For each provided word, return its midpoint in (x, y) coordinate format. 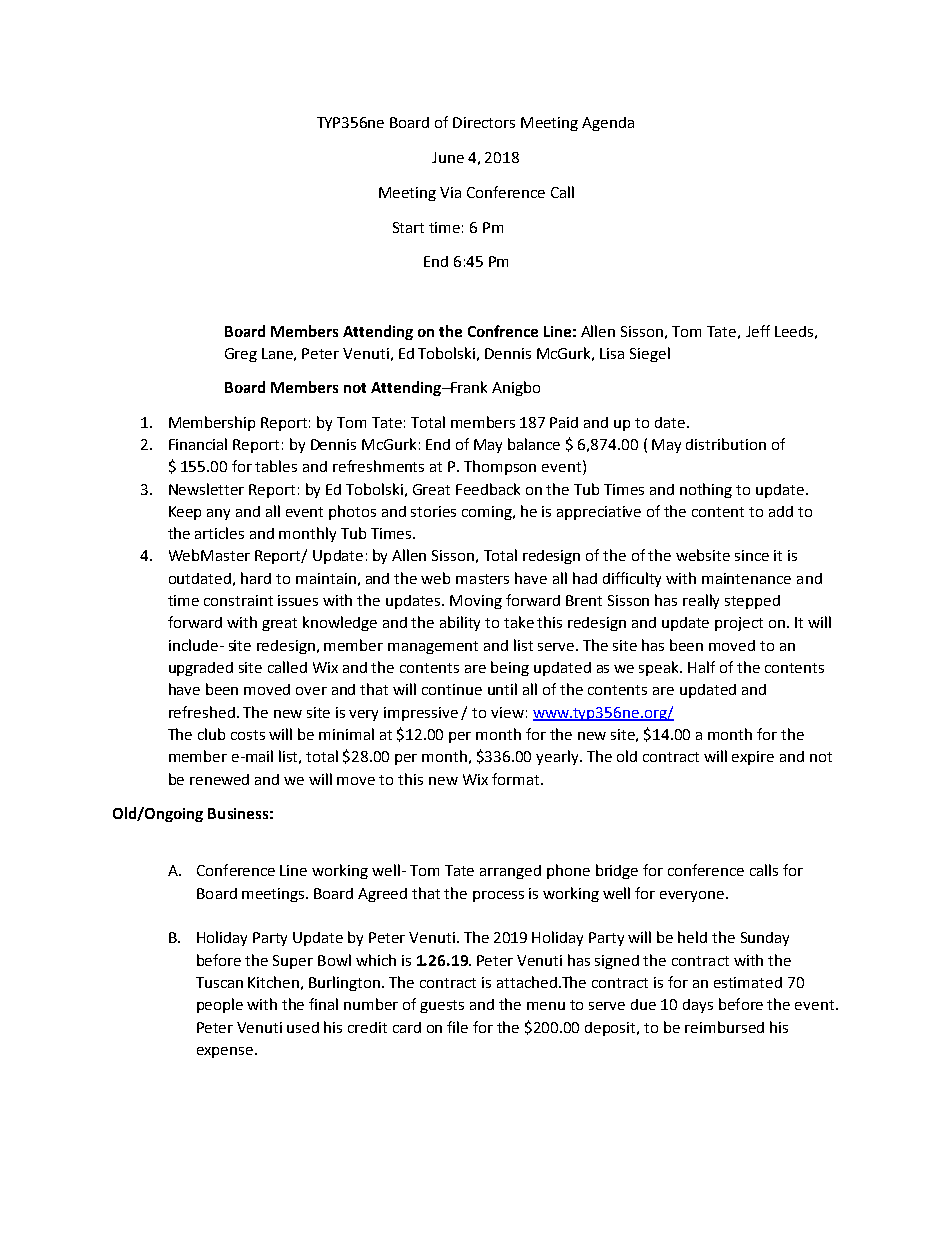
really (701, 601)
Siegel (650, 354)
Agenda (608, 124)
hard (256, 578)
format (517, 779)
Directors (484, 122)
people (220, 1005)
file (457, 1027)
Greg (241, 355)
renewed (219, 779)
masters (482, 579)
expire (753, 758)
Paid (564, 422)
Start (408, 227)
